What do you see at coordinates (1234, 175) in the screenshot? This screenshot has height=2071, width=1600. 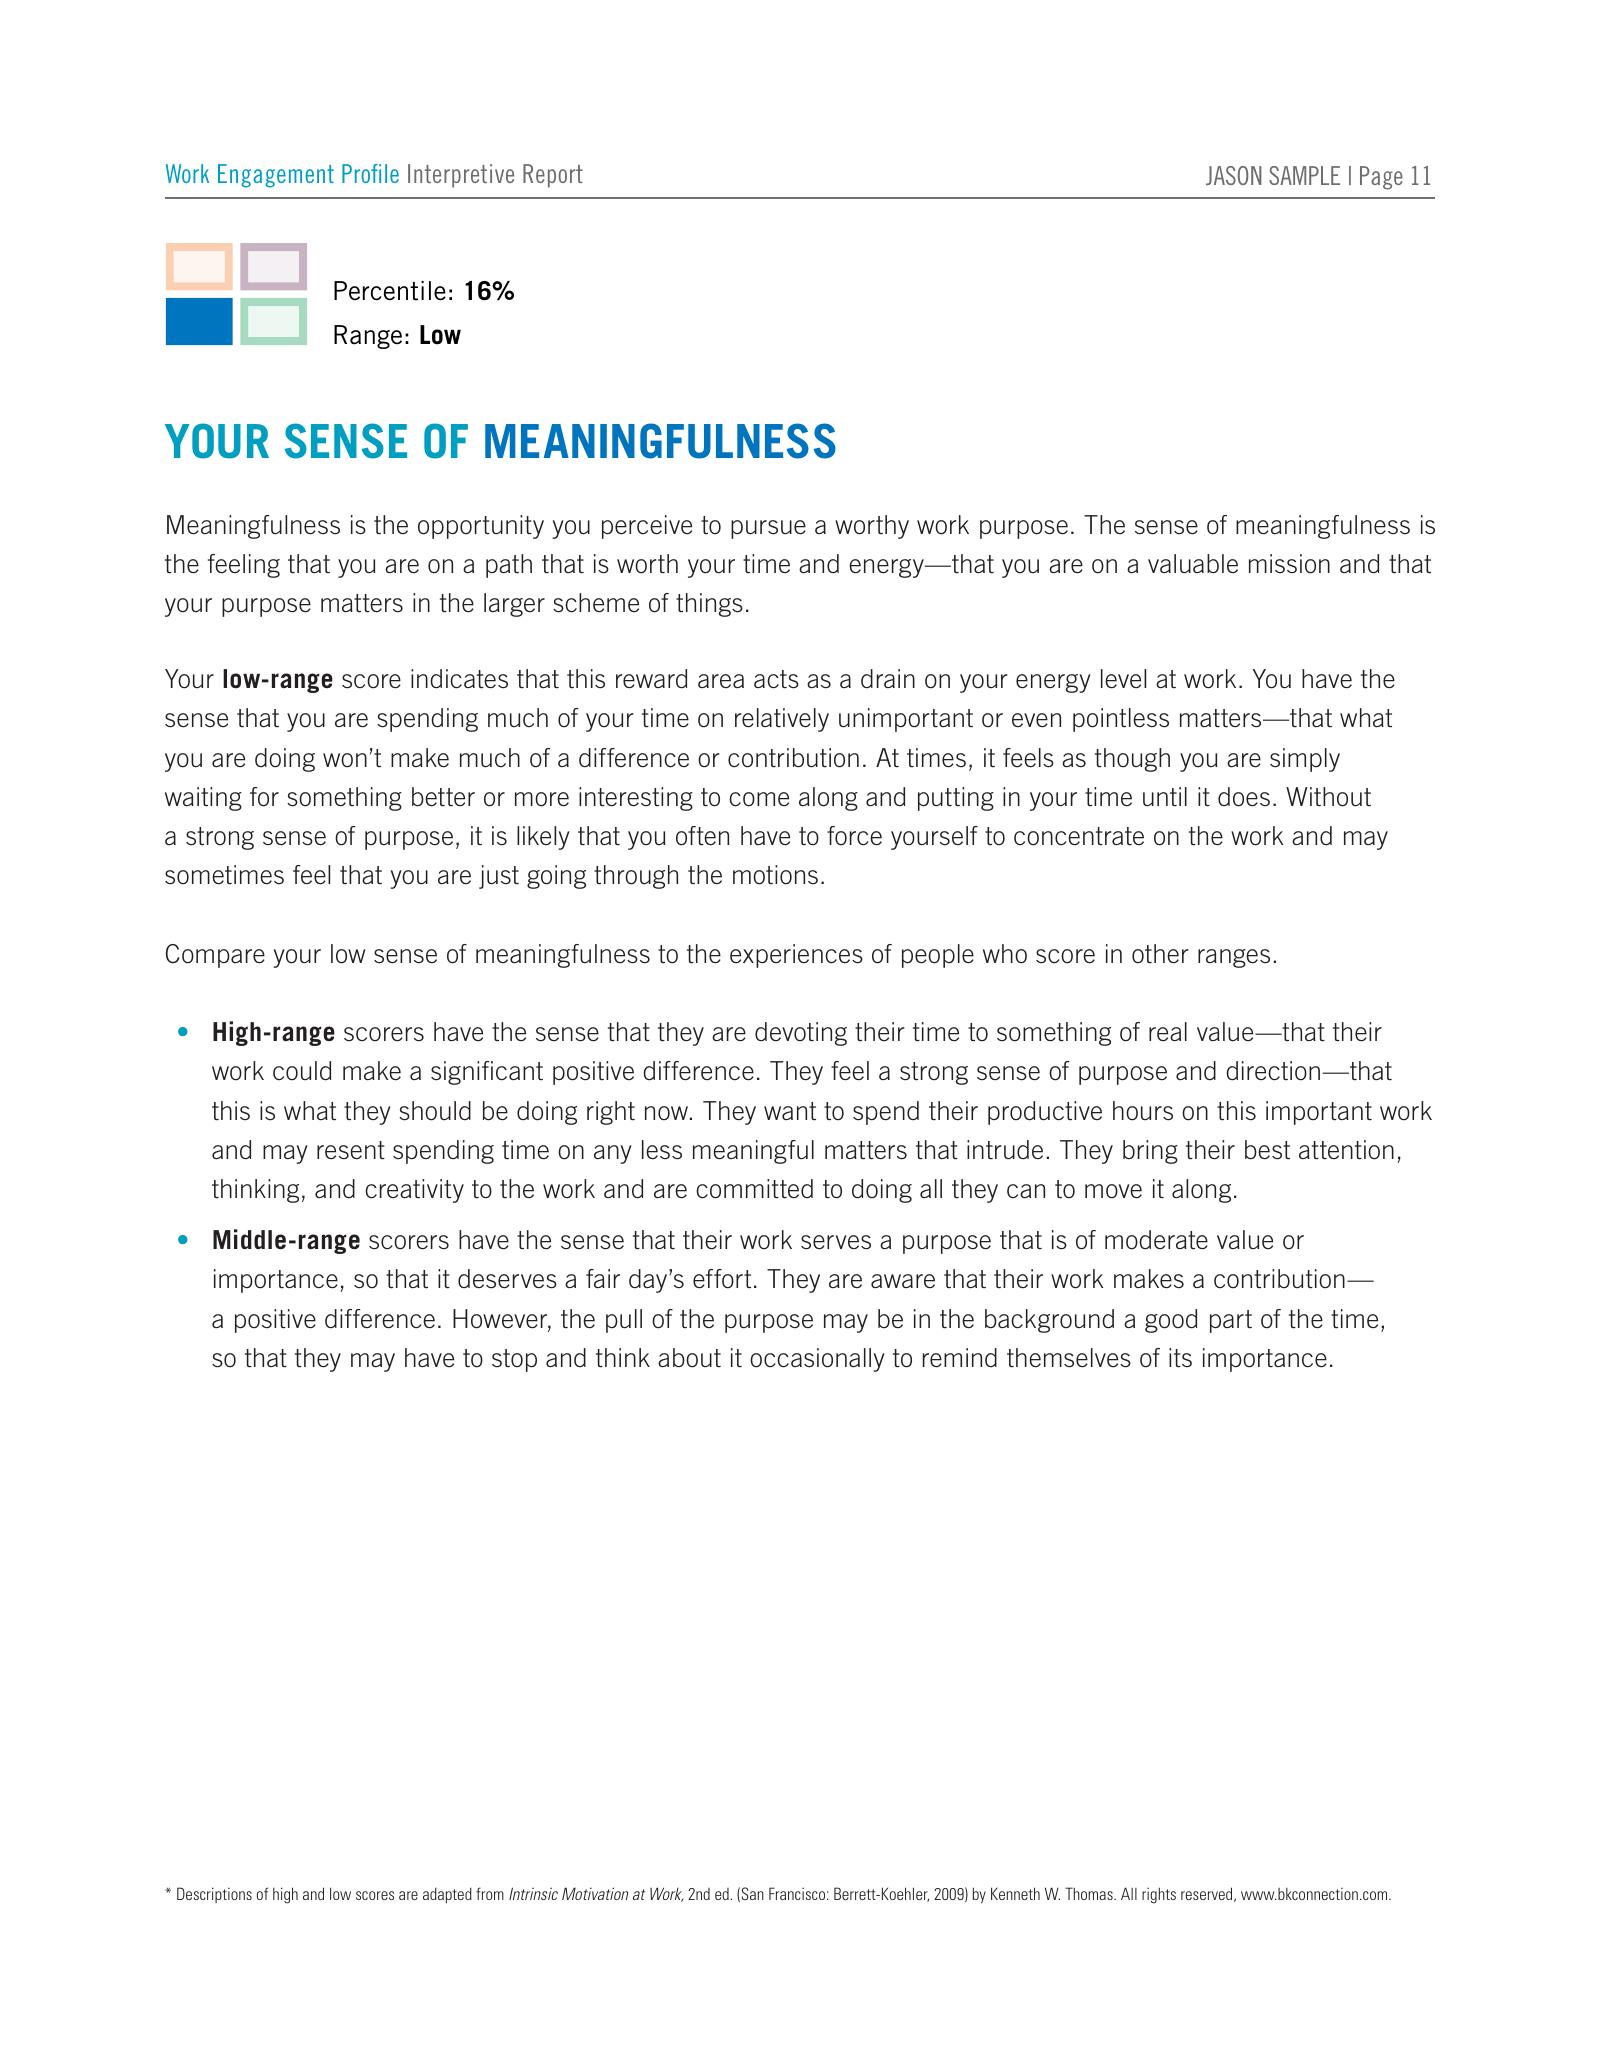 I see `JASON` at bounding box center [1234, 175].
